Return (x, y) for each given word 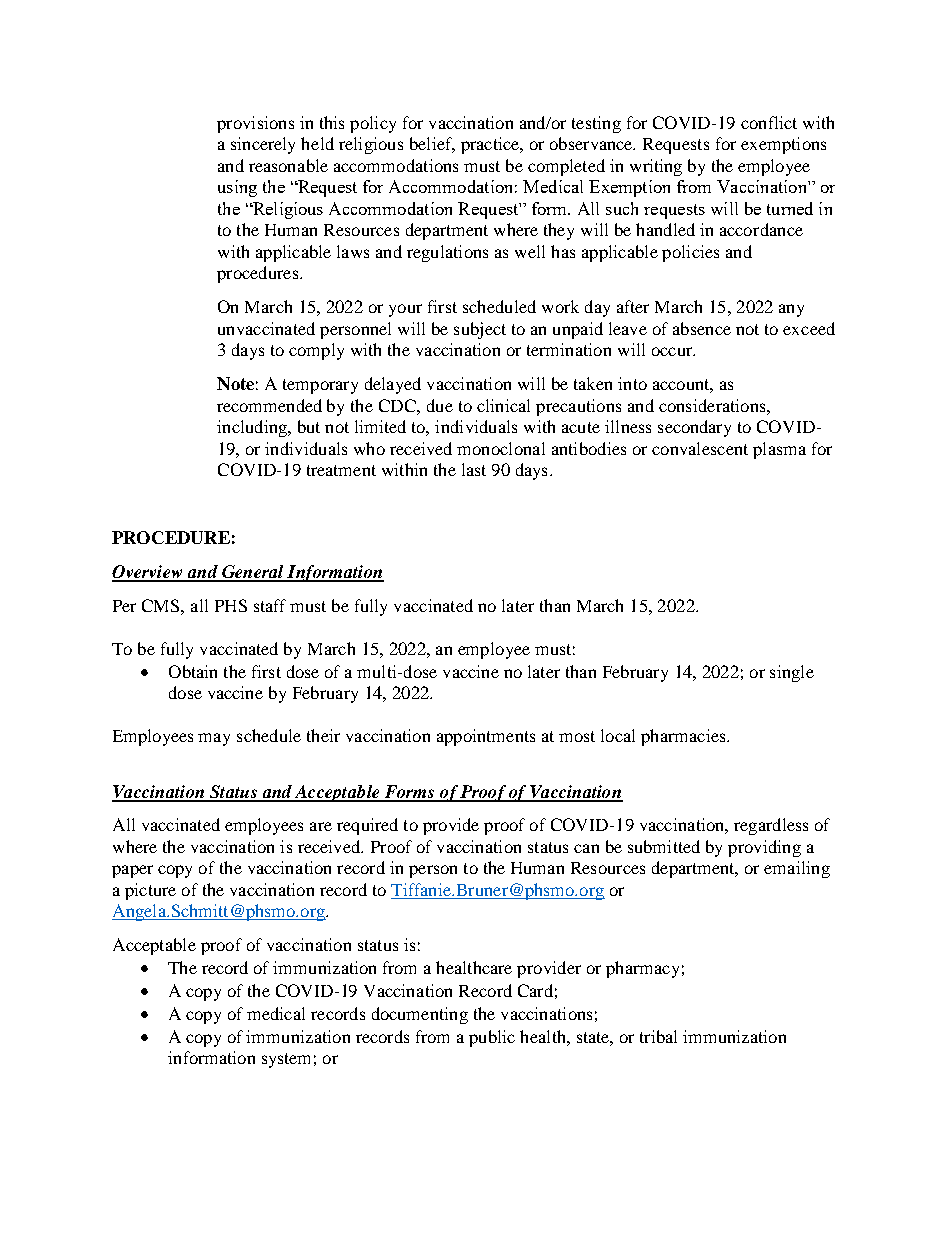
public (492, 1038)
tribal (658, 1036)
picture (150, 891)
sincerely (263, 145)
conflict (769, 122)
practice (491, 145)
